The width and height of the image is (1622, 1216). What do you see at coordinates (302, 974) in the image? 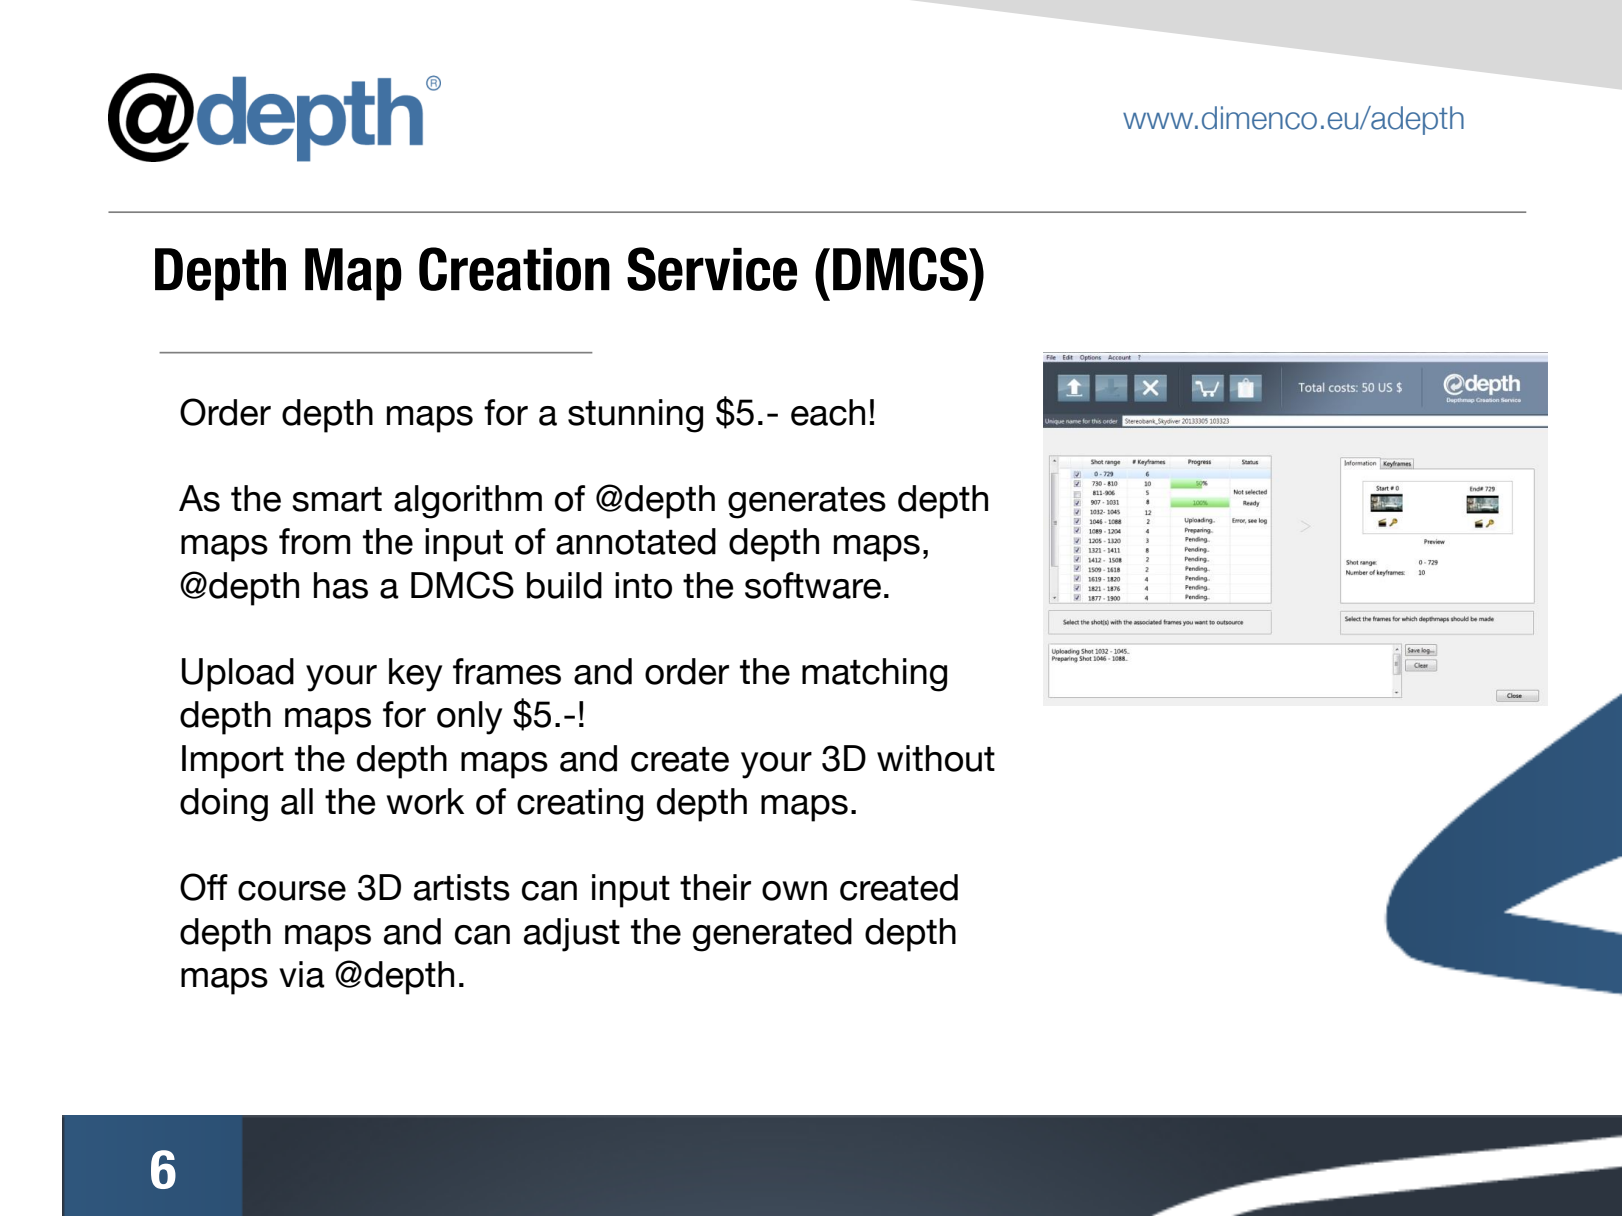
I see `via` at bounding box center [302, 974].
